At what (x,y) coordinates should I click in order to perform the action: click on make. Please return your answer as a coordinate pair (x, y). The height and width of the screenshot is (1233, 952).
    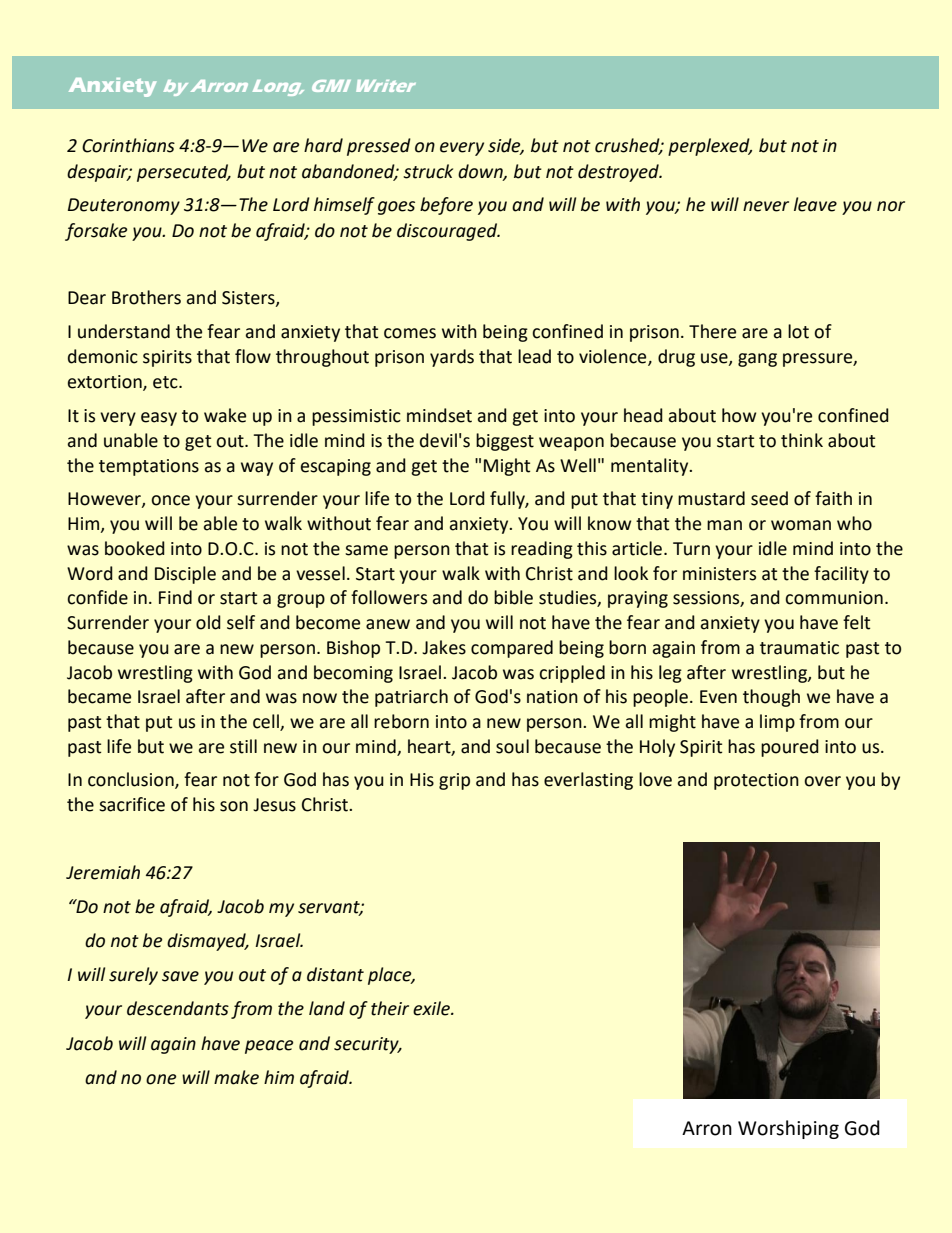
    Looking at the image, I should click on (236, 1077).
